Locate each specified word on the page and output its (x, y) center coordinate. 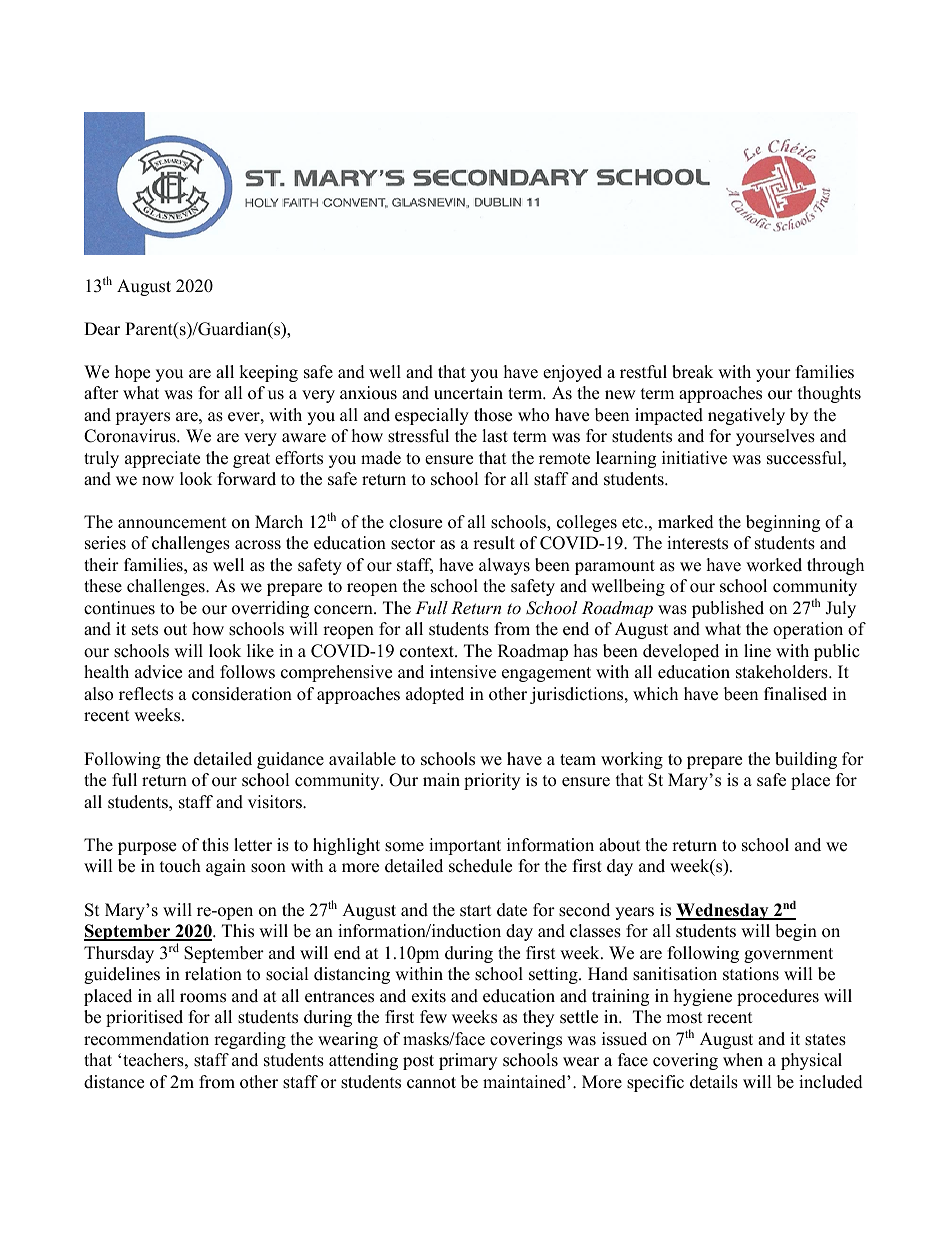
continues (119, 608)
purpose (147, 848)
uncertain (468, 393)
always (504, 566)
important (465, 846)
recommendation (146, 1039)
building (806, 760)
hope (132, 373)
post (418, 1062)
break (692, 372)
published (728, 609)
